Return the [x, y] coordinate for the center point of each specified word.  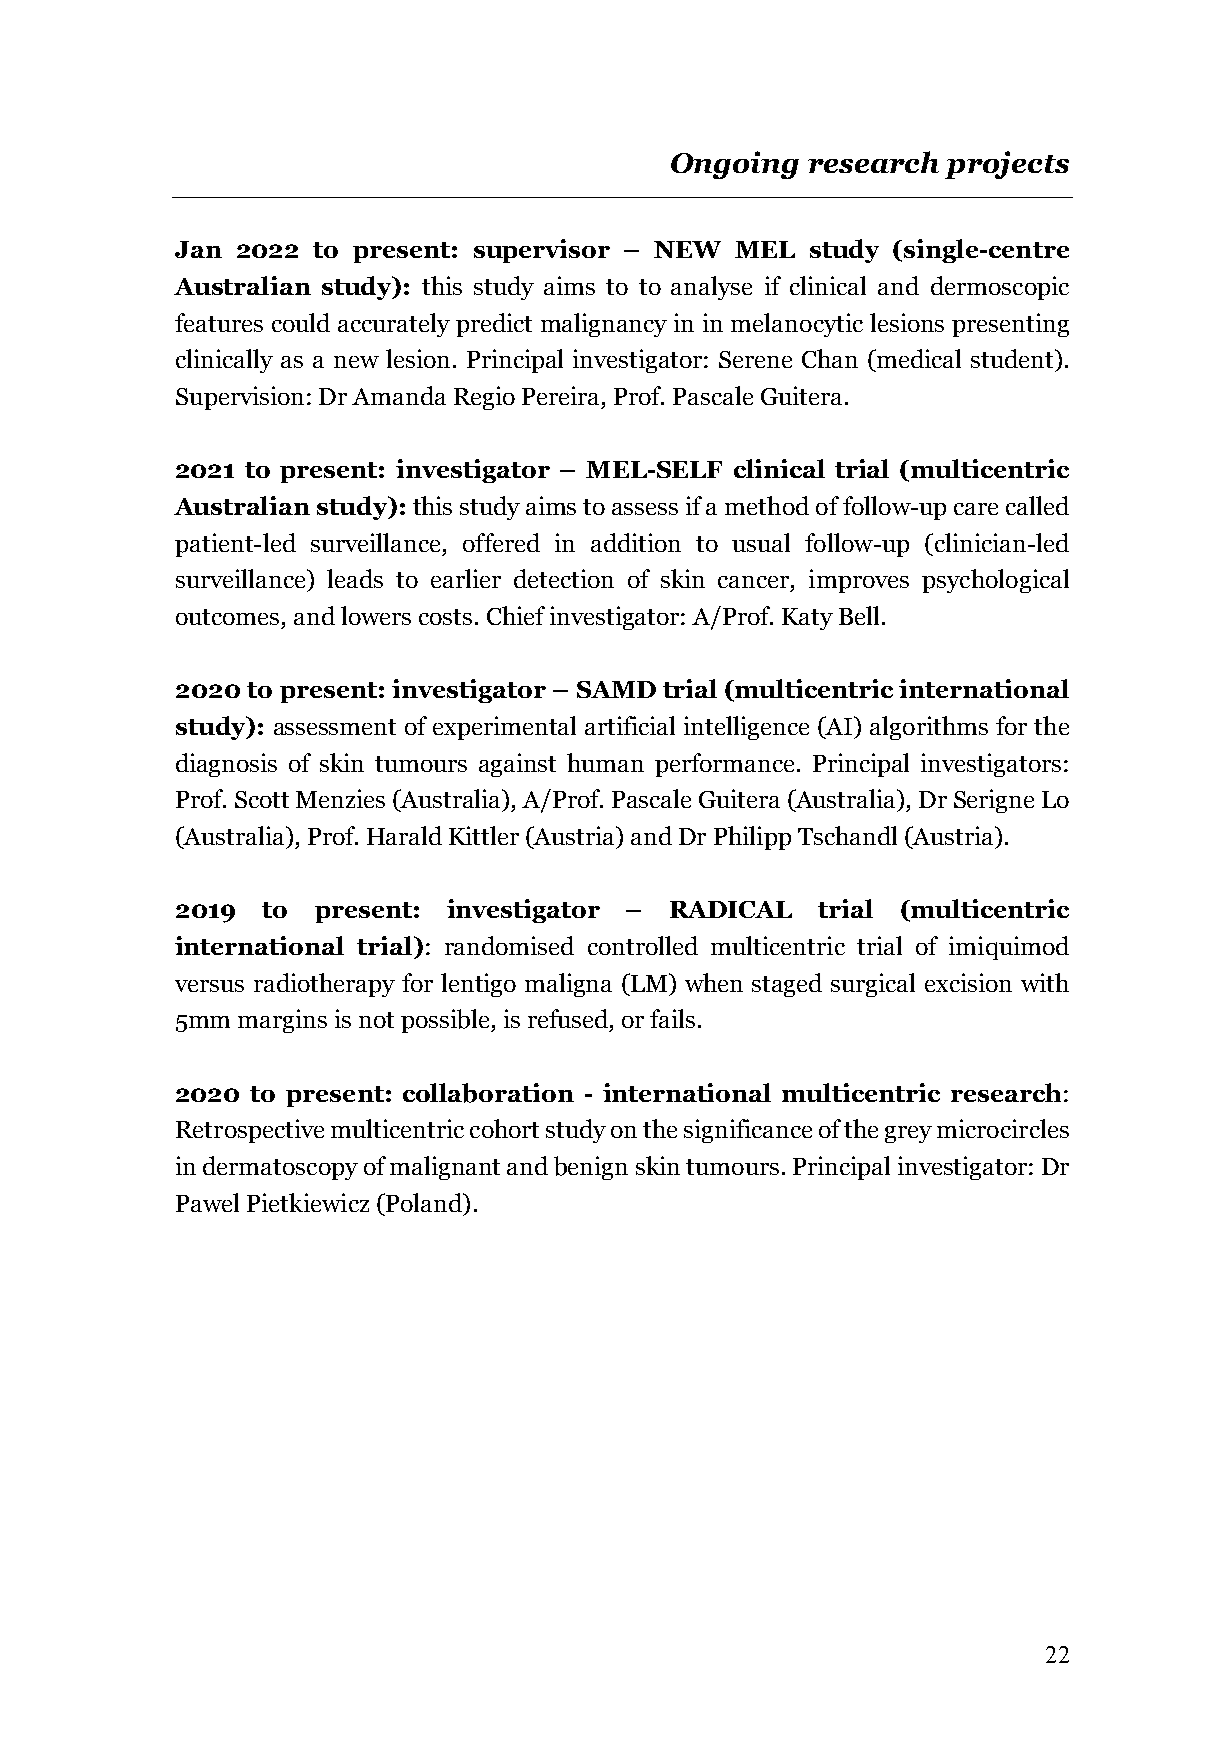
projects [1007, 165]
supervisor [542, 251]
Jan [198, 249]
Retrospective [250, 1131]
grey [908, 1134]
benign [591, 1168]
